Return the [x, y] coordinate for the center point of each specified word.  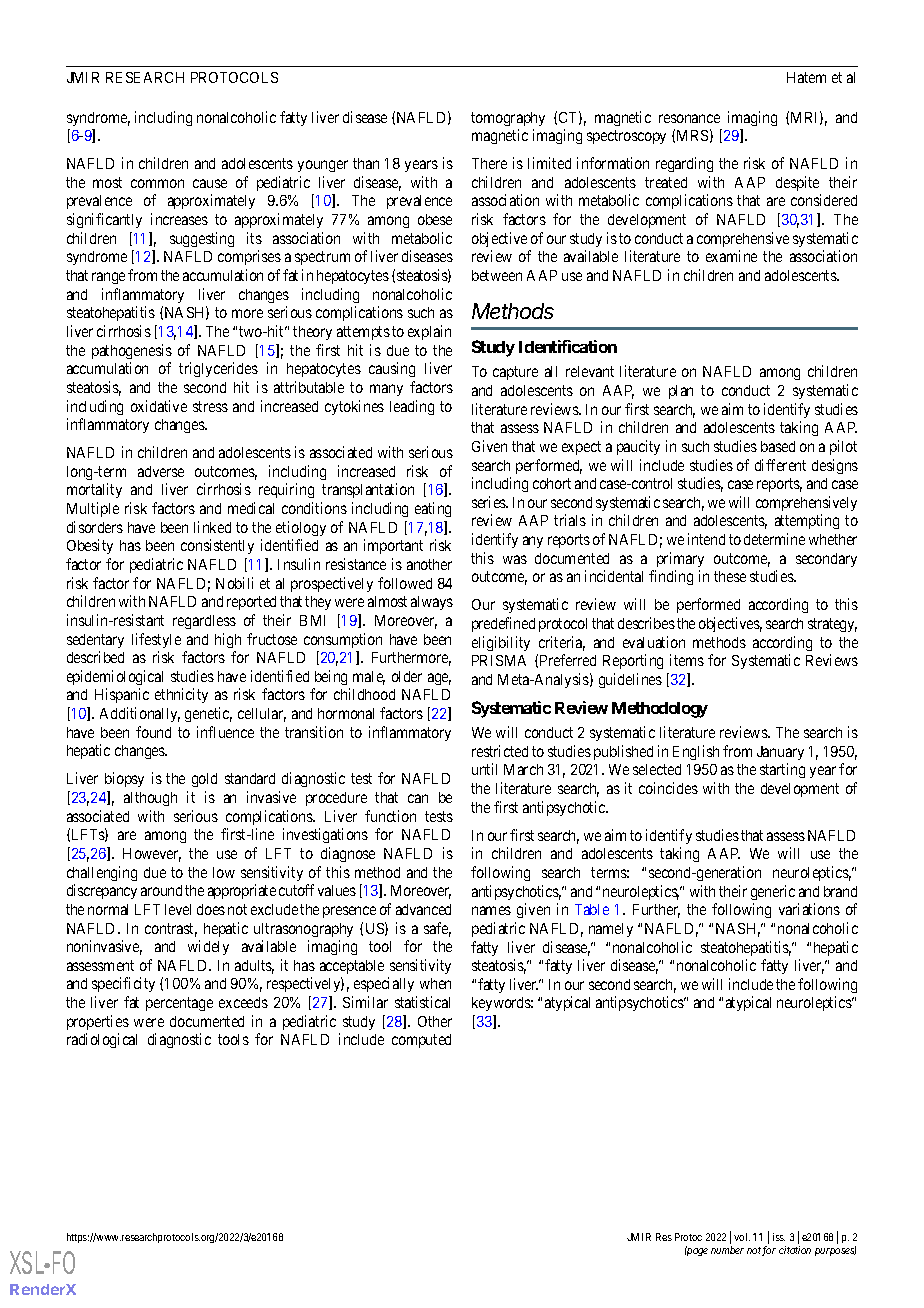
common [157, 183]
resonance [689, 118]
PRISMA [499, 660]
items [687, 660]
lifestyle [156, 640]
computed [421, 1041]
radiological [102, 1040]
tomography [508, 119]
